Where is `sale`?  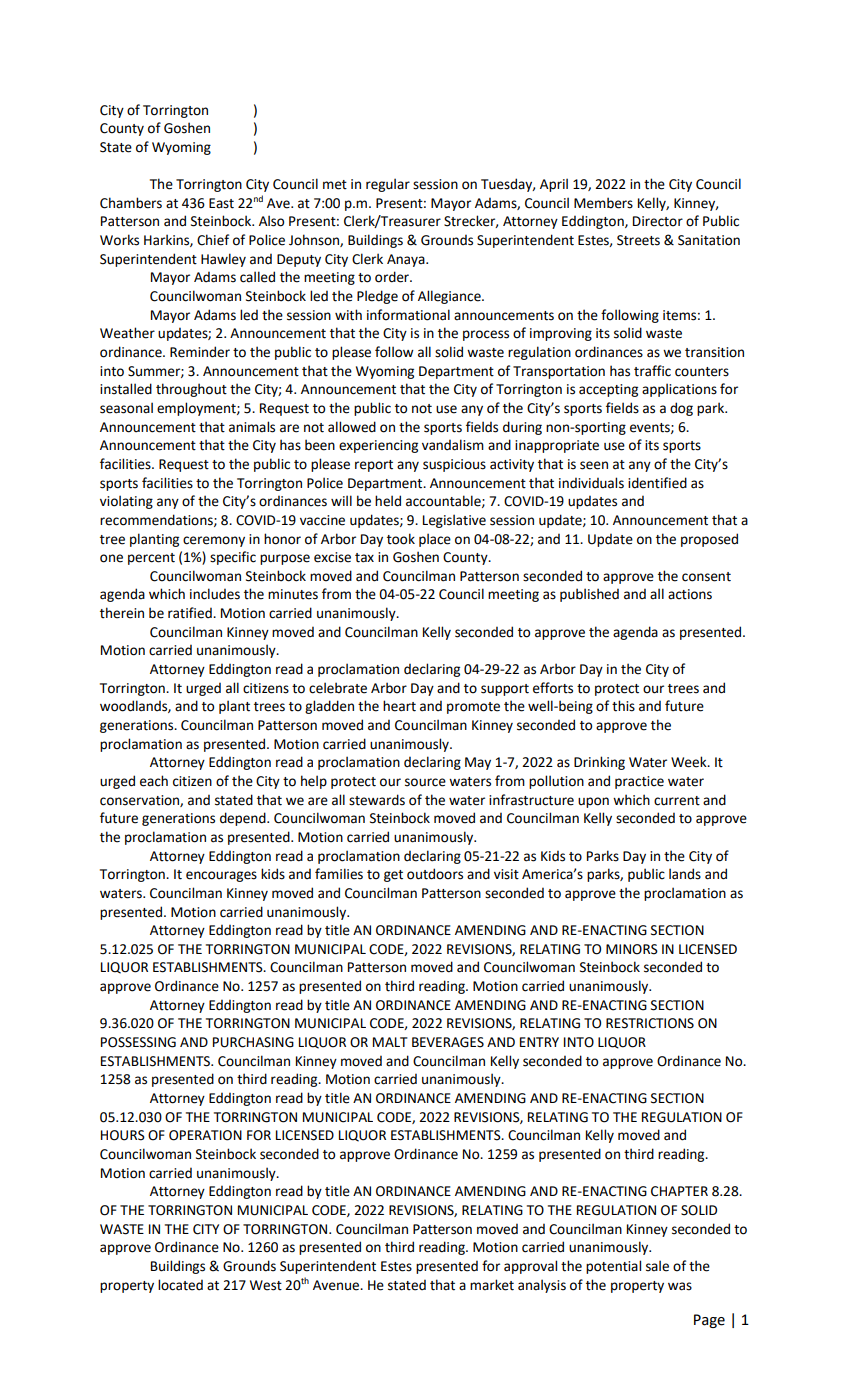
sale is located at coordinates (657, 1266).
